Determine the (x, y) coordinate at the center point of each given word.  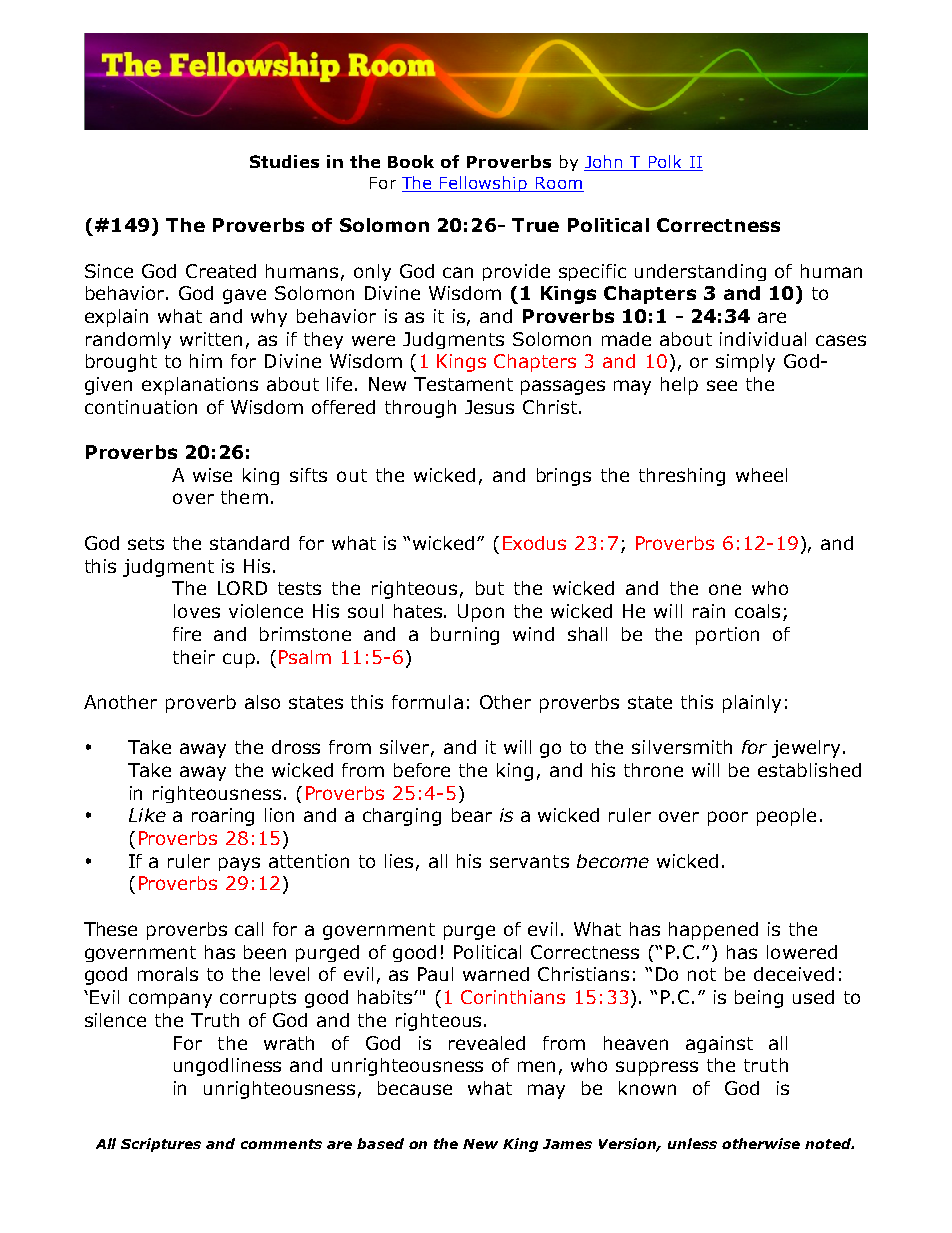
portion (727, 636)
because (415, 1088)
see (722, 385)
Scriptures (161, 1145)
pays (239, 864)
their (194, 657)
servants (529, 861)
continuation (141, 407)
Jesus (489, 407)
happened (713, 931)
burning (465, 636)
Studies (284, 161)
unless (692, 1143)
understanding (700, 272)
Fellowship (484, 184)
